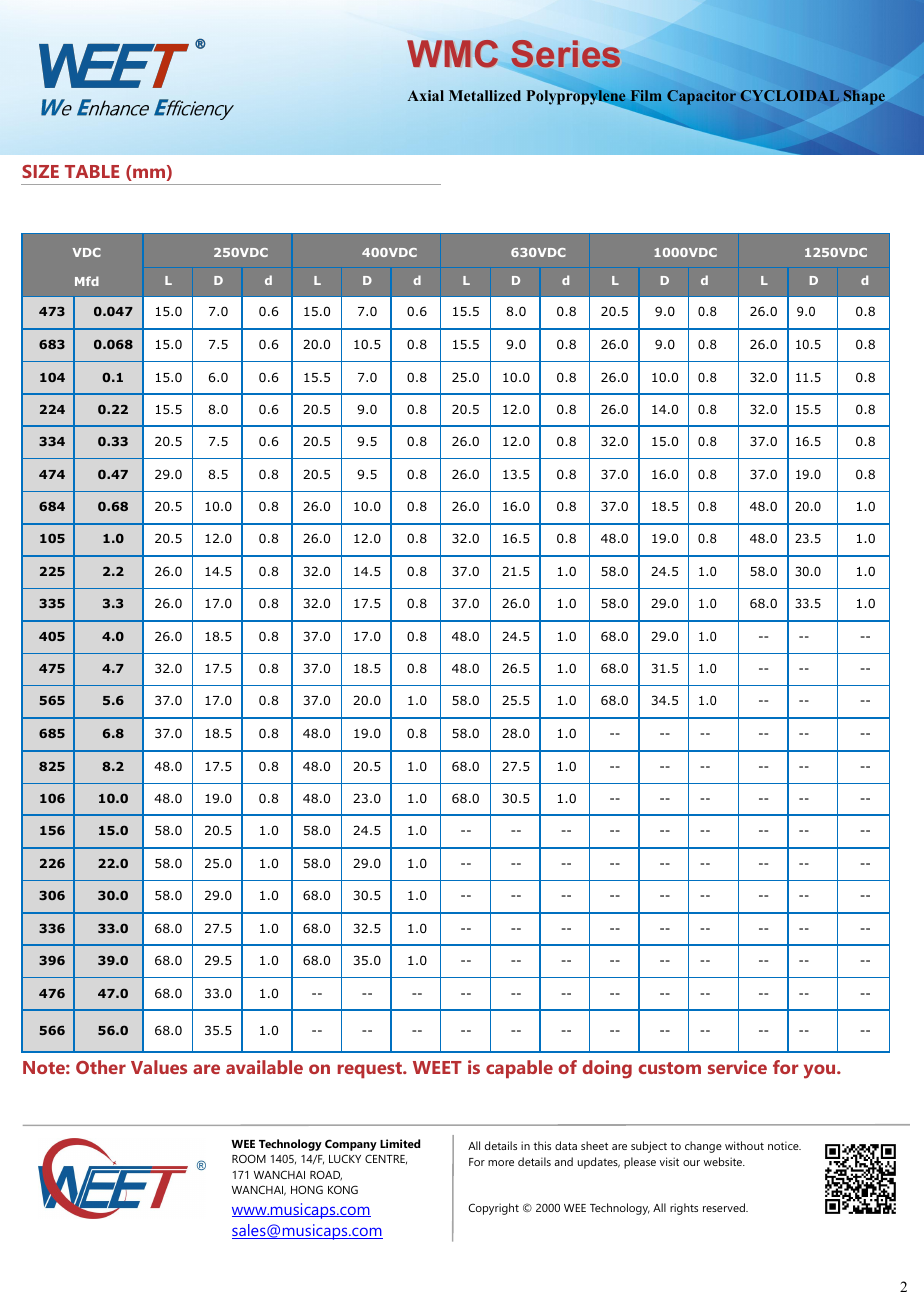  Describe the element at coordinates (159, 1067) in the screenshot. I see `Values` at that location.
